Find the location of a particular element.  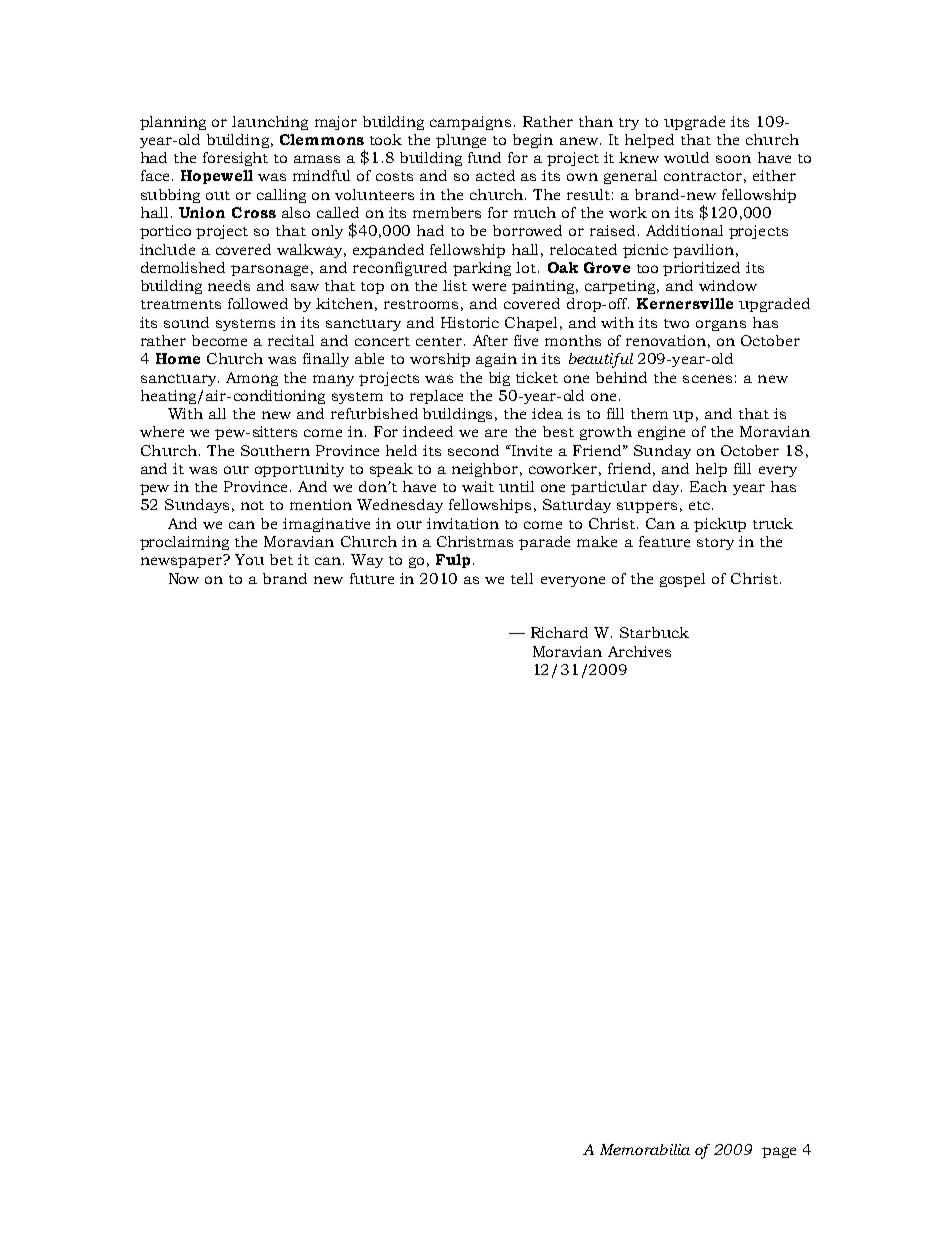

Memorabilia is located at coordinates (645, 1149).
